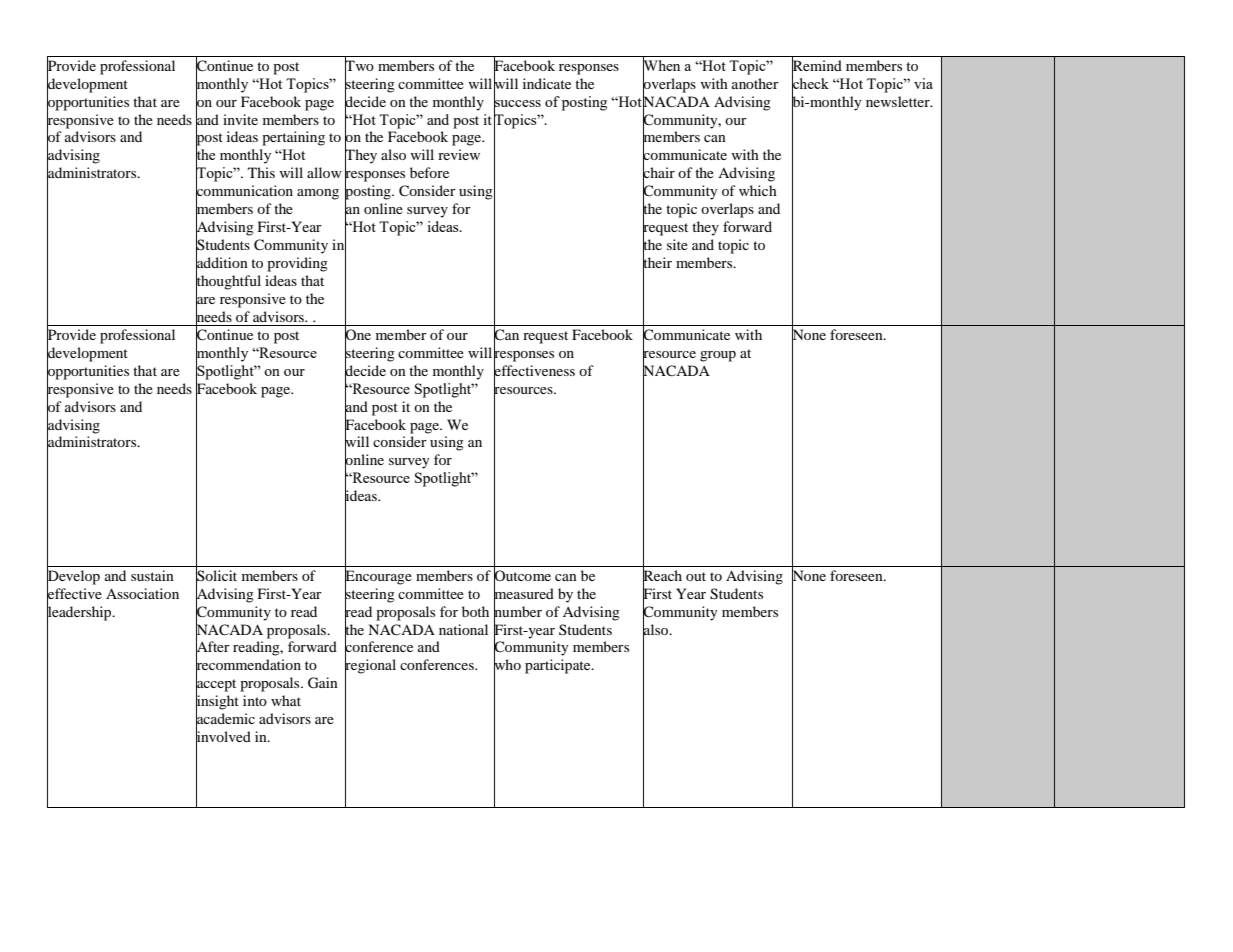 The width and height of the screenshot is (1233, 952). I want to click on participate, so click(559, 666).
